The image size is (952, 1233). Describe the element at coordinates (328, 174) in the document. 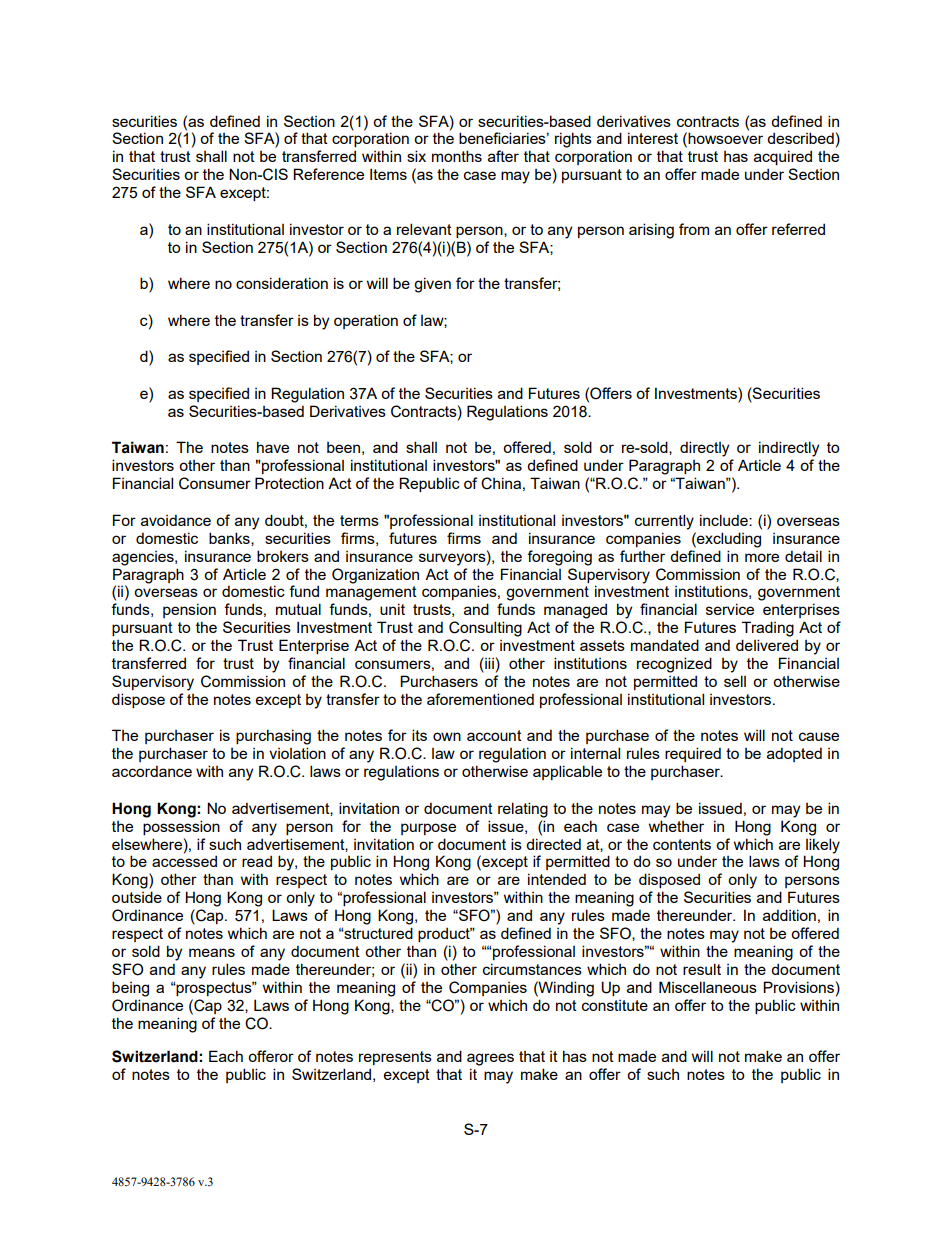

I see `Reference` at that location.
